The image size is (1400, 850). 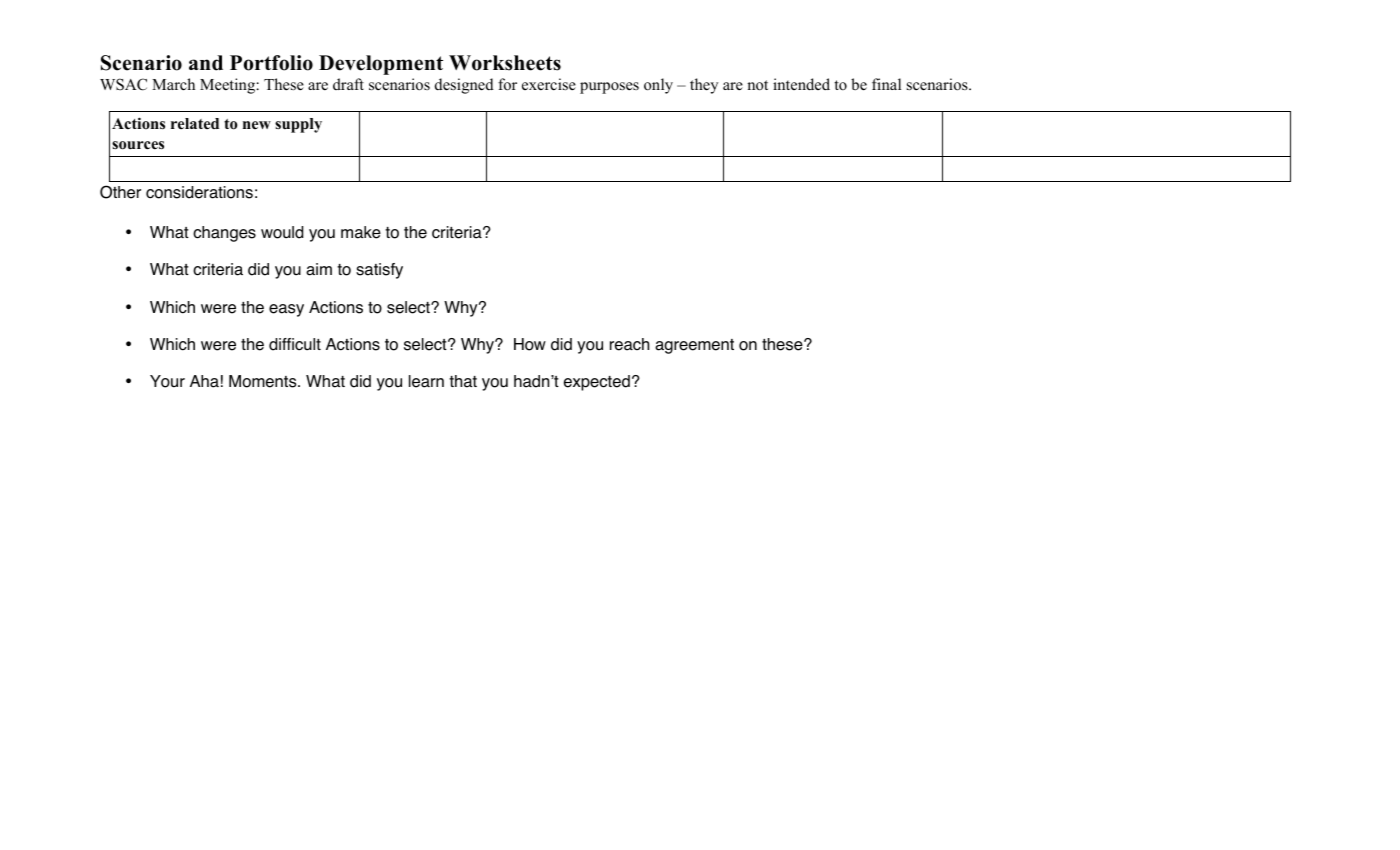 What do you see at coordinates (530, 344) in the image?
I see `How` at bounding box center [530, 344].
